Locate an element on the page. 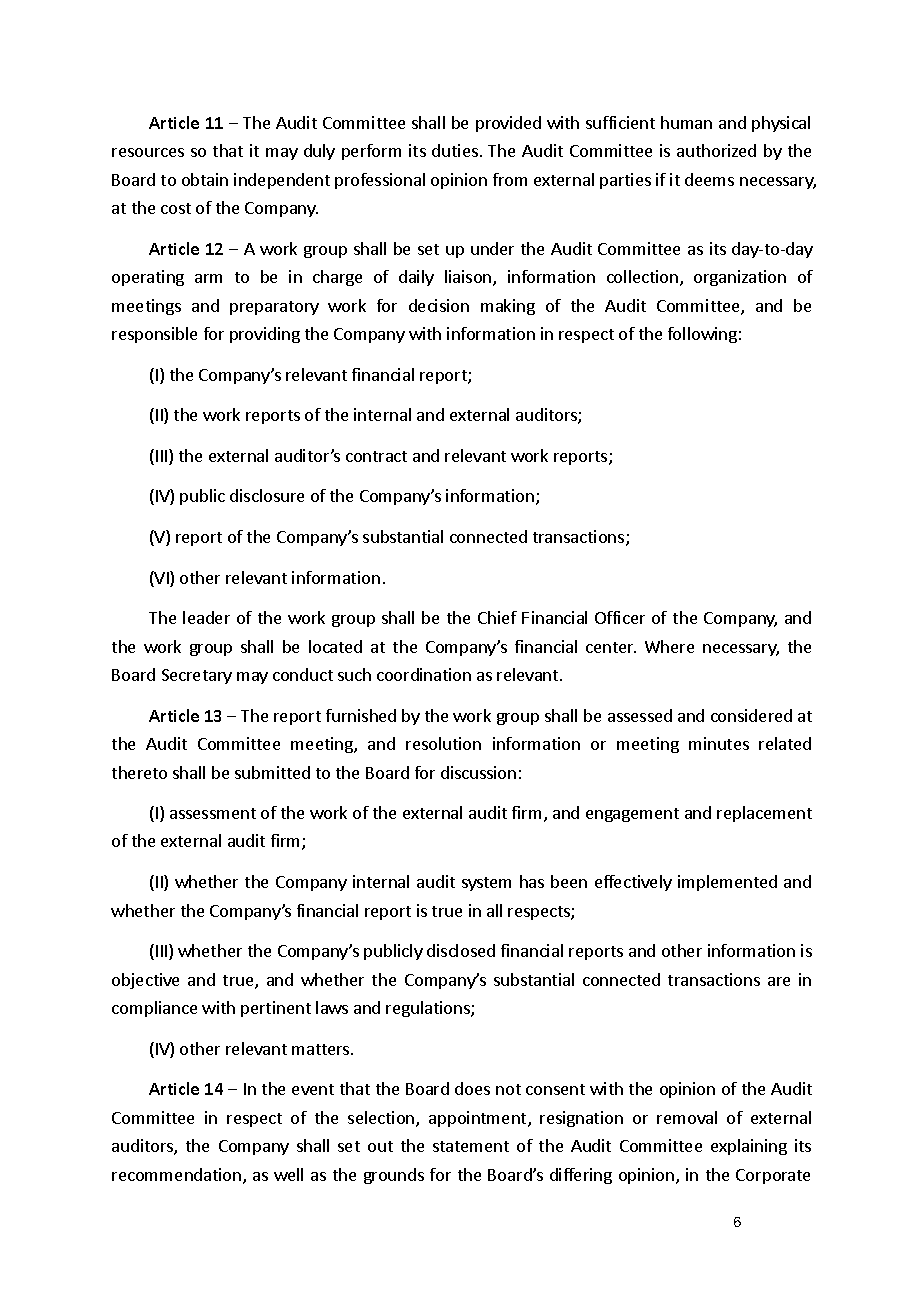 The width and height of the document is (924, 1308). Officer is located at coordinates (620, 617).
